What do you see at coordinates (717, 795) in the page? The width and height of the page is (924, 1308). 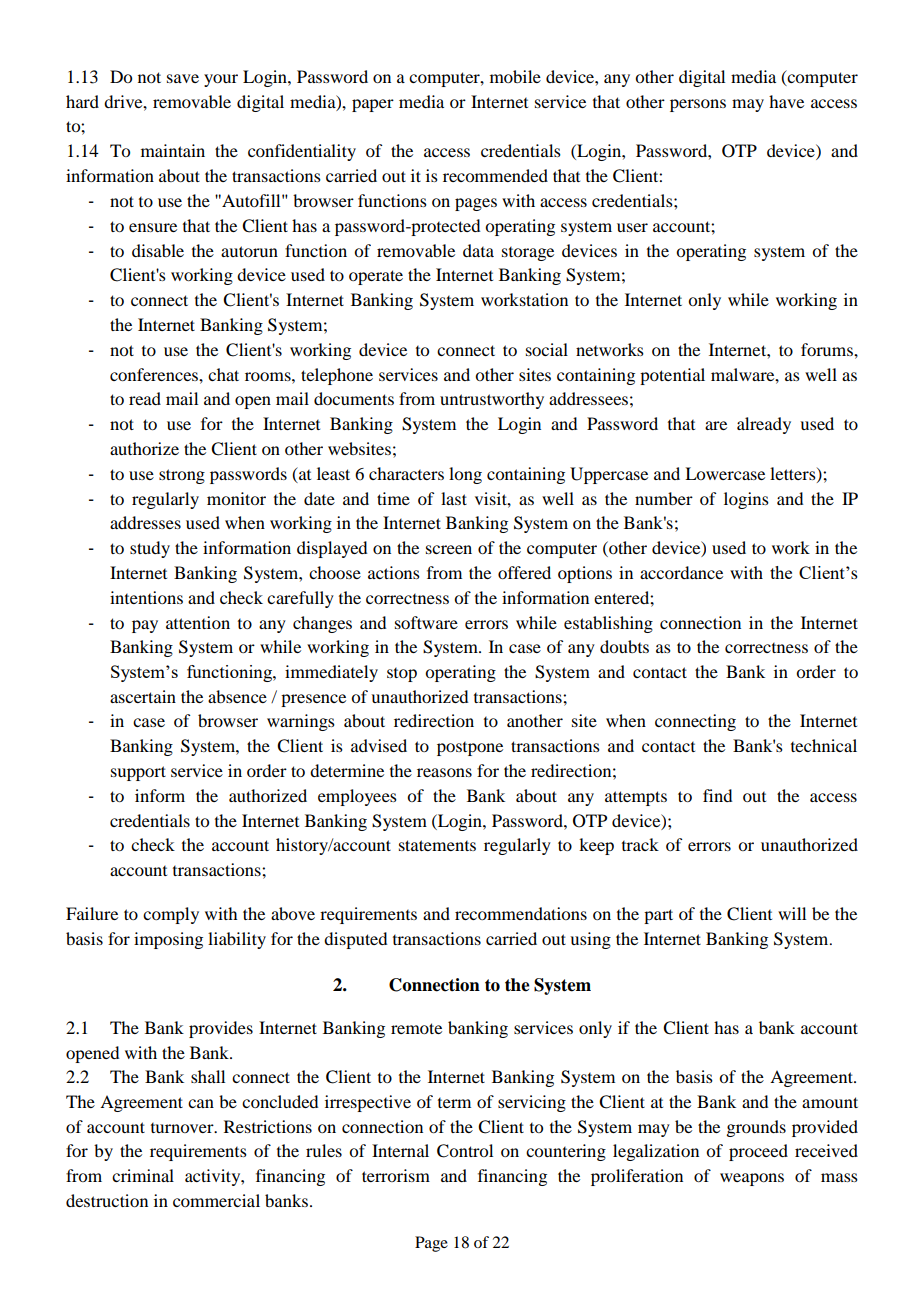 I see `find` at bounding box center [717, 795].
